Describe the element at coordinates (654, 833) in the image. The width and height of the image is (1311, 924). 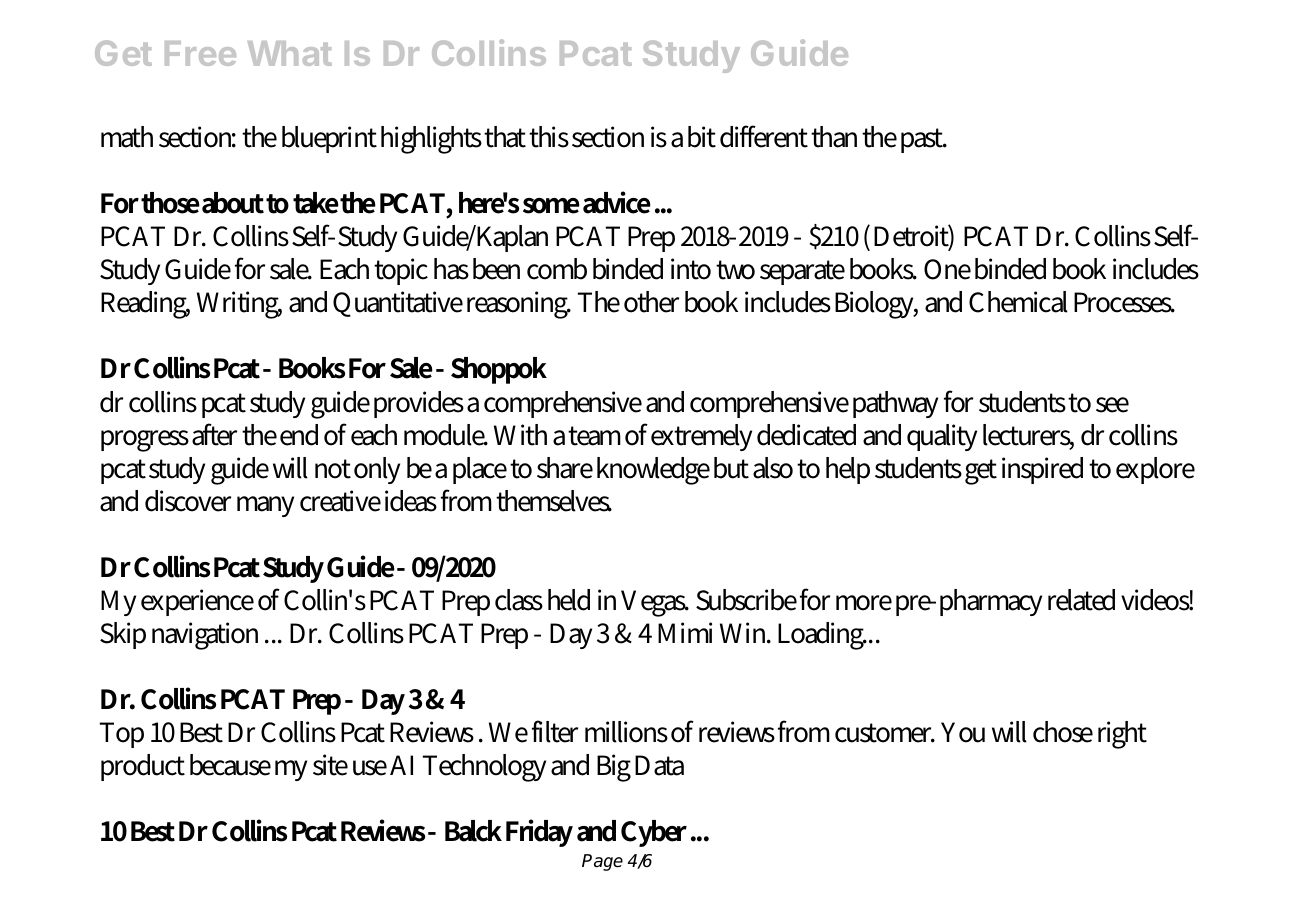
I see `Cyber` at that location.
